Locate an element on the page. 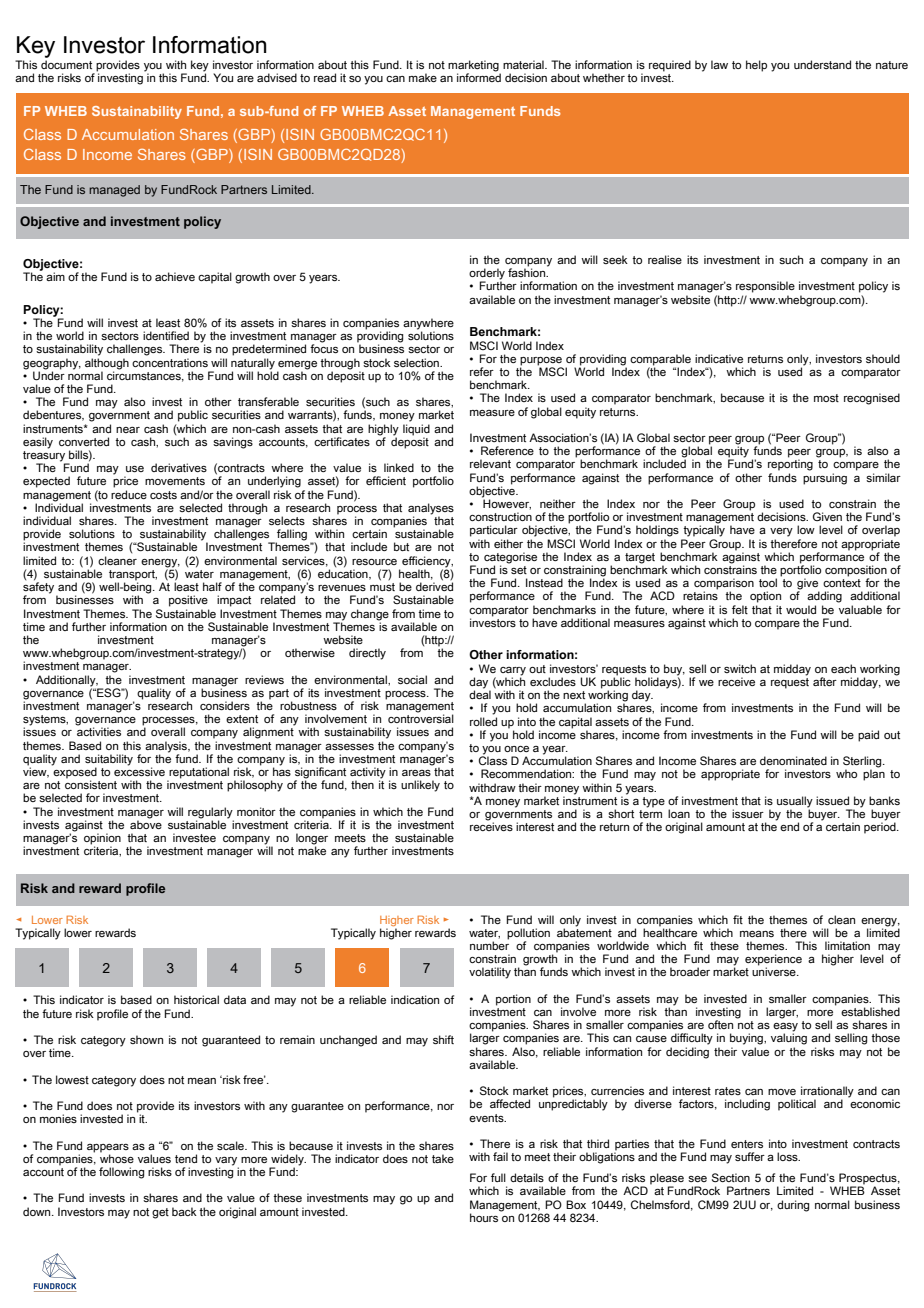  help is located at coordinates (756, 66).
